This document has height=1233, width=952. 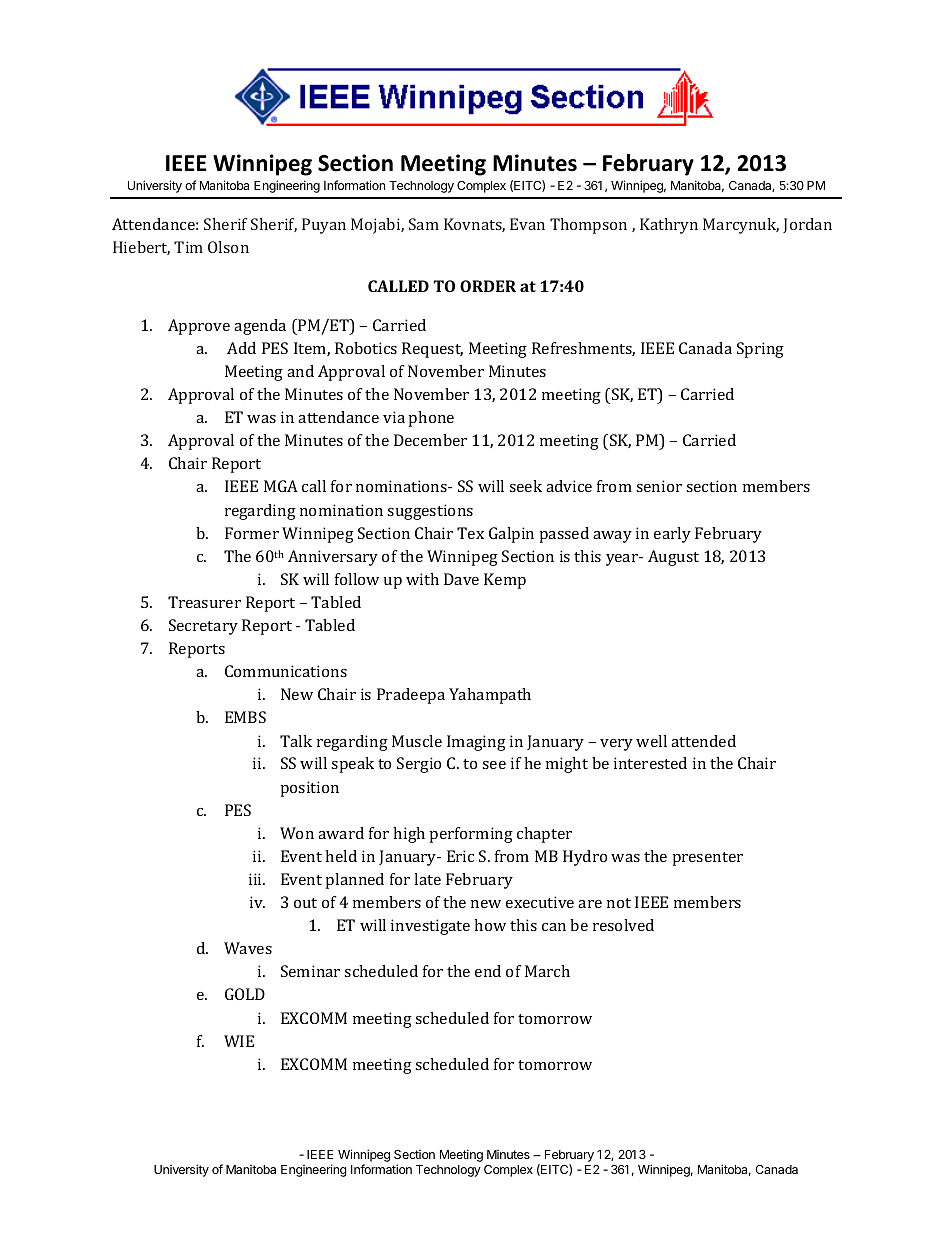 What do you see at coordinates (672, 535) in the document?
I see `early` at bounding box center [672, 535].
